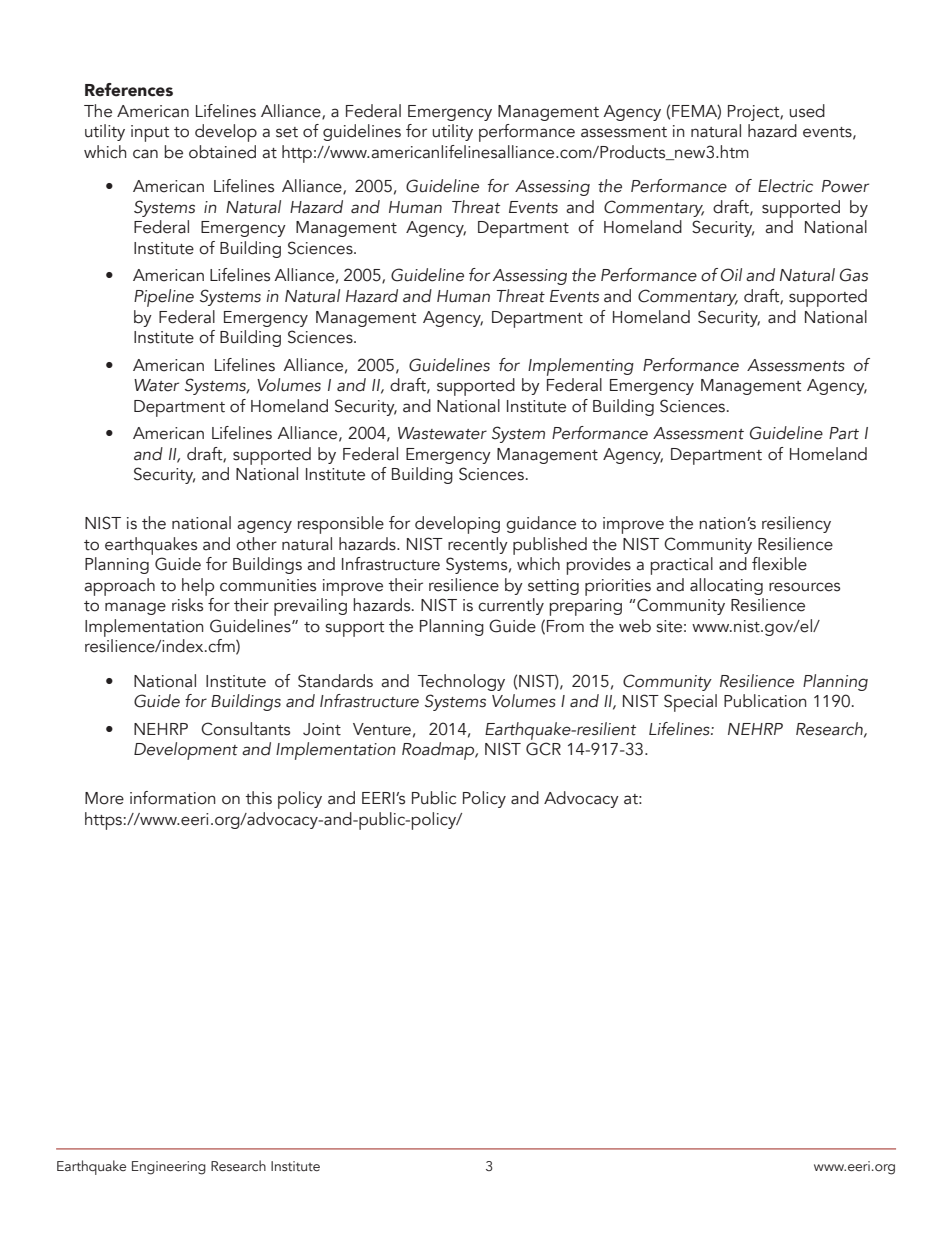  Describe the element at coordinates (796, 524) in the screenshot. I see `resiliency` at that location.
